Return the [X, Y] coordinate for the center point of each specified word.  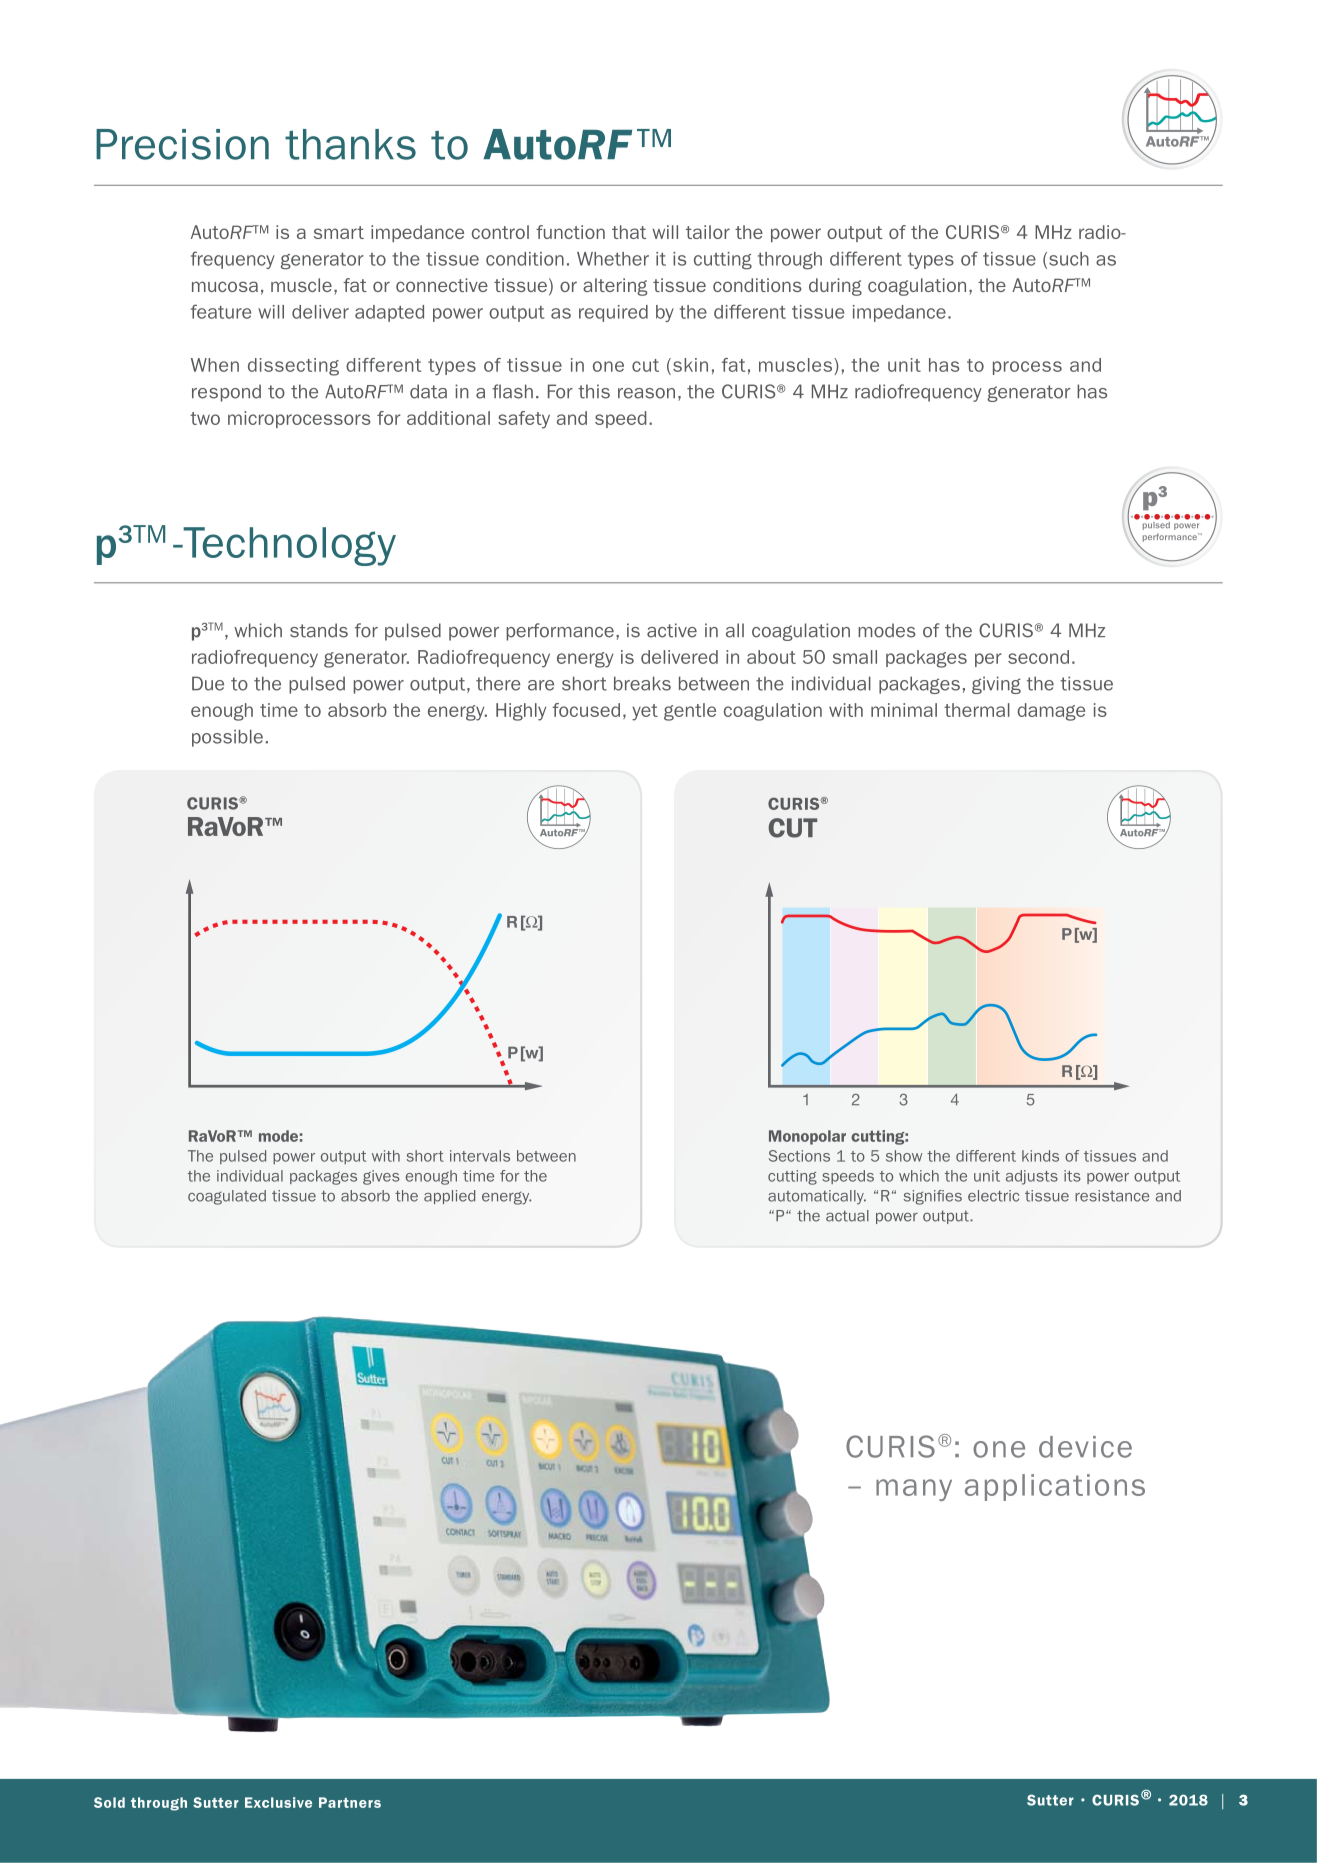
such [1069, 259]
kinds [1040, 1156]
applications [1055, 1487]
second [1038, 657]
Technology [288, 546]
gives [381, 1177]
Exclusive [278, 1802]
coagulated [227, 1197]
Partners [350, 1802]
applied [449, 1197]
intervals [480, 1156]
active [672, 630]
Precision [182, 144]
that [629, 232]
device [1085, 1447]
